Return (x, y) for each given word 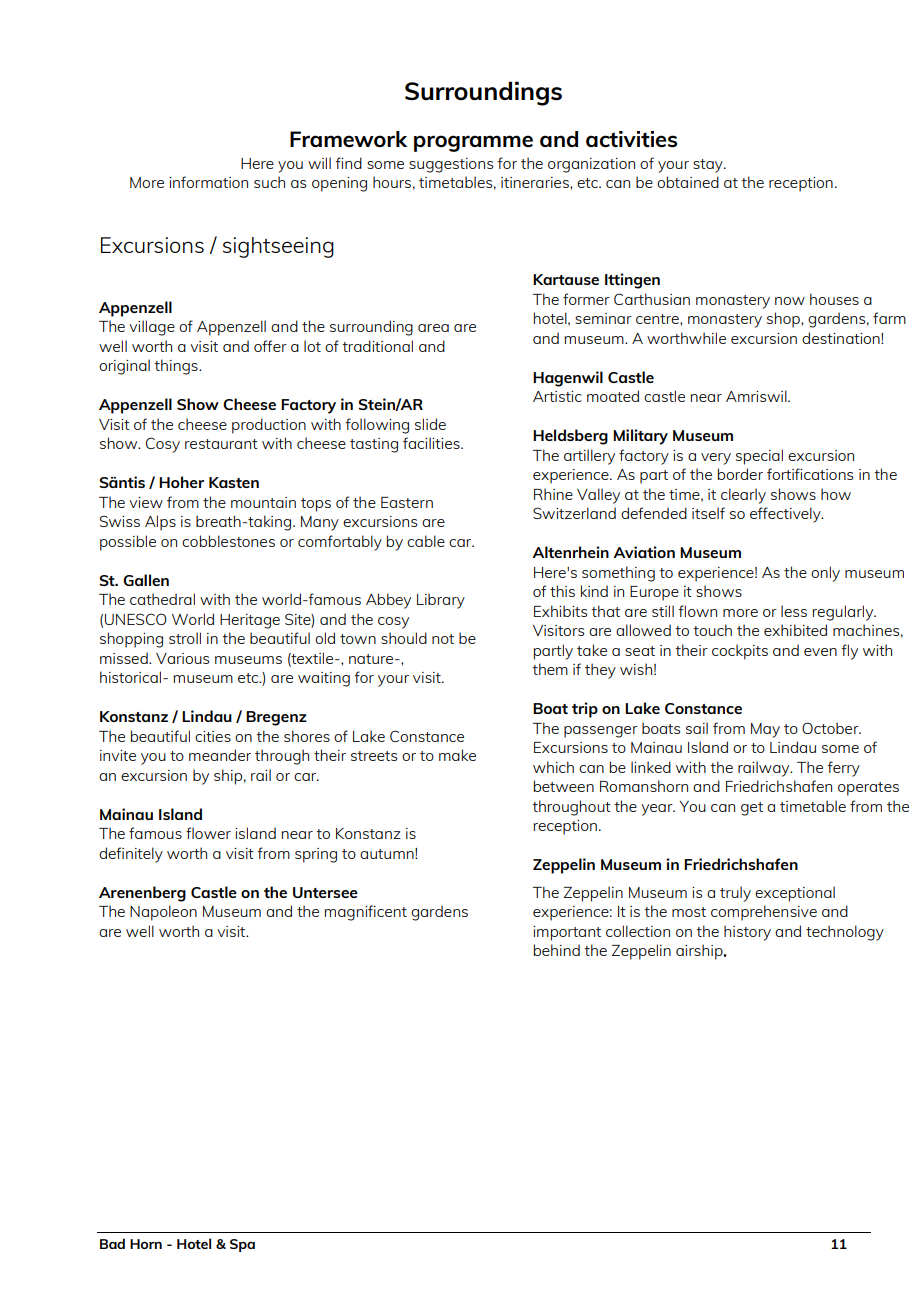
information (208, 182)
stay (709, 166)
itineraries (536, 182)
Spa (242, 1245)
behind (557, 950)
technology (845, 933)
